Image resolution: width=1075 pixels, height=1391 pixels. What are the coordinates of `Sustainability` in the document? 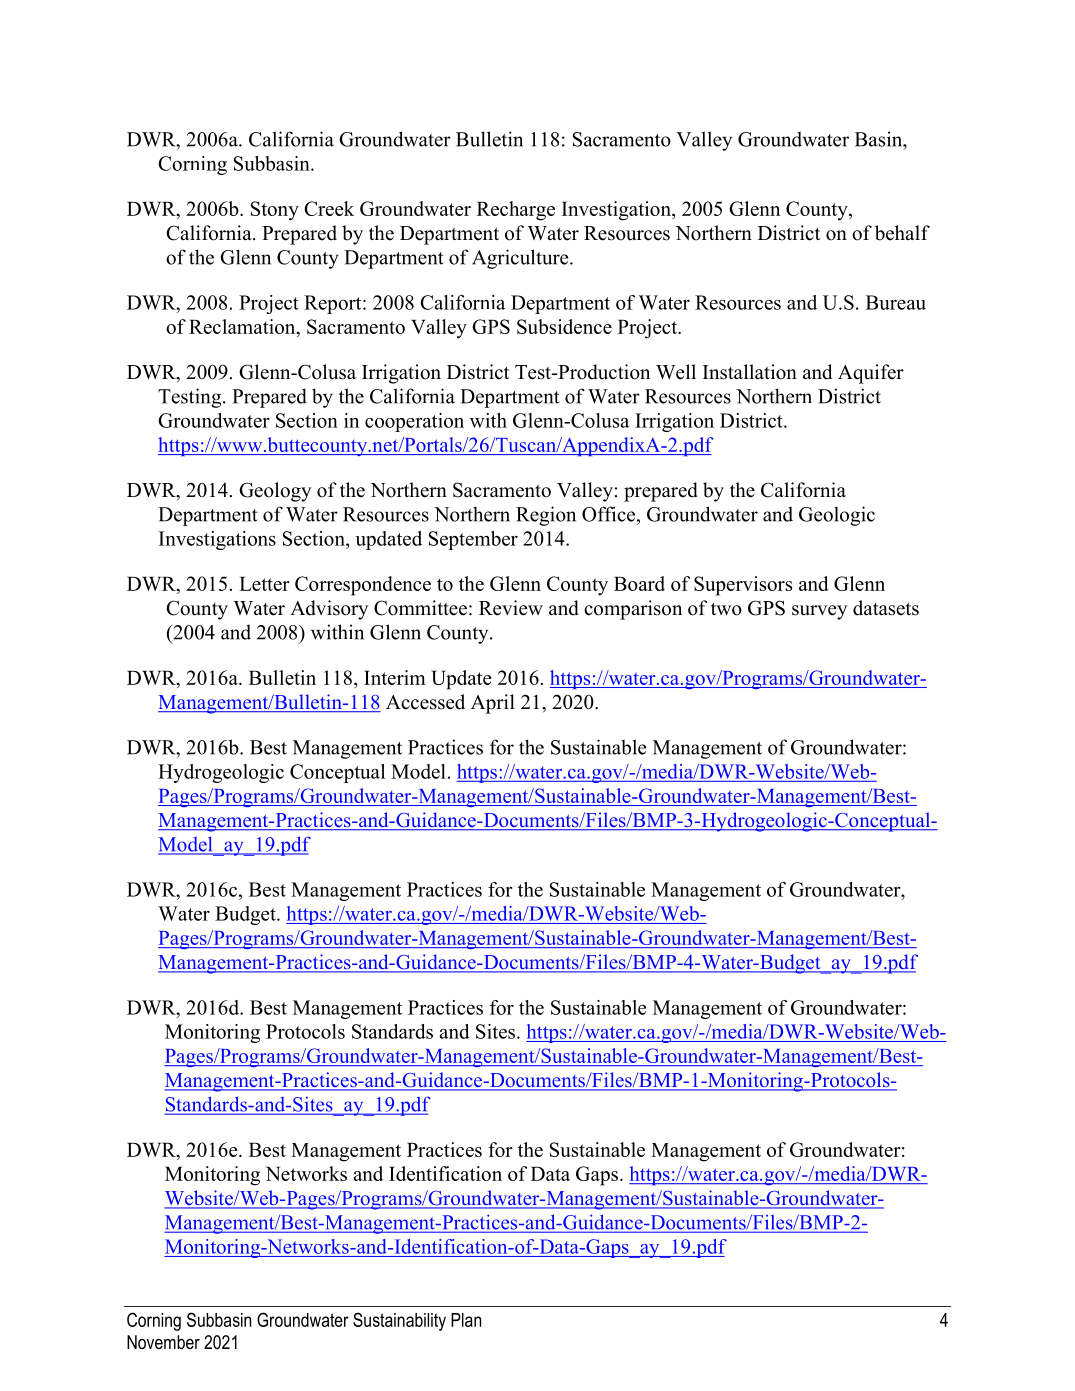 It's located at (399, 1321).
